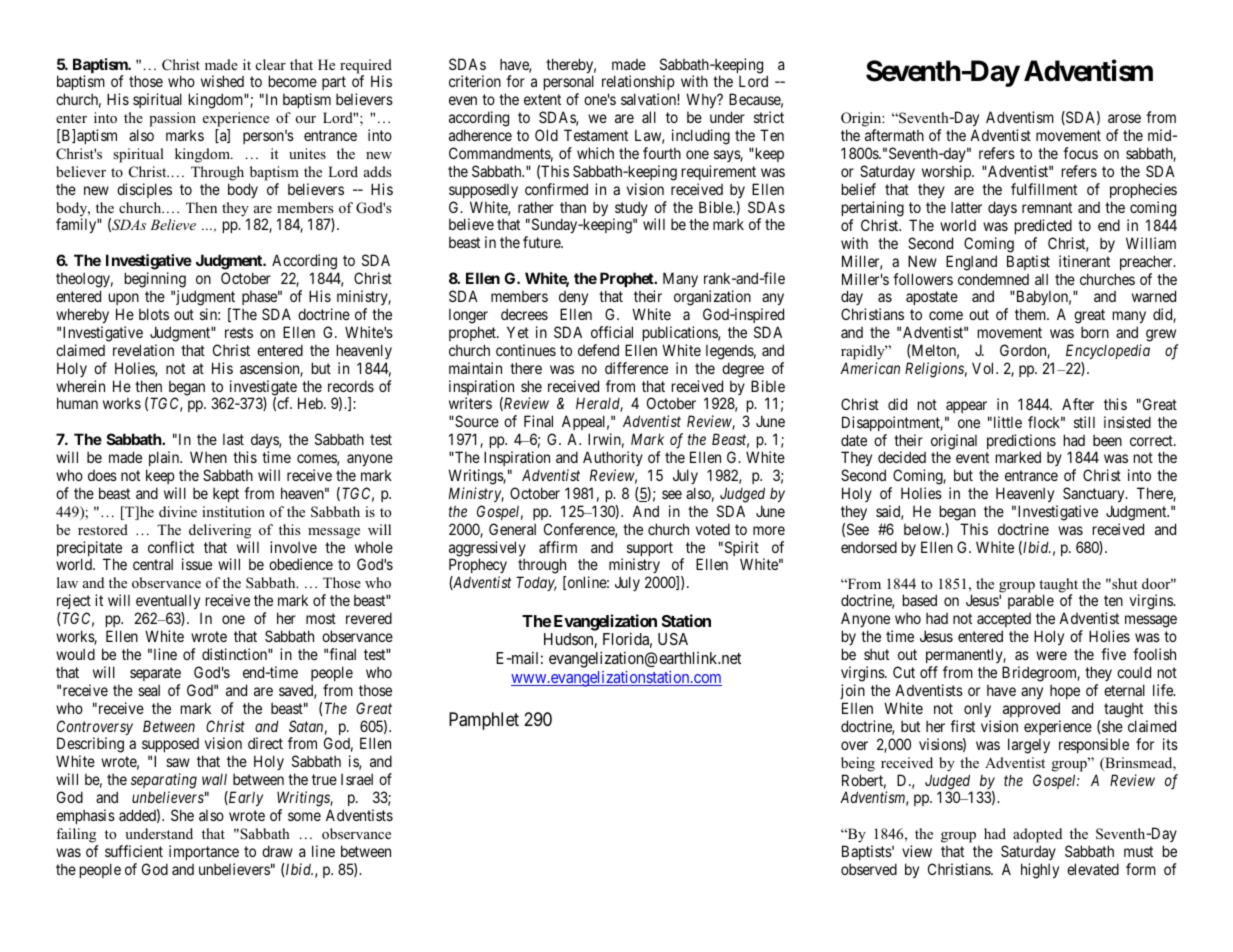  Describe the element at coordinates (1021, 443) in the screenshot. I see `predictions` at that location.
